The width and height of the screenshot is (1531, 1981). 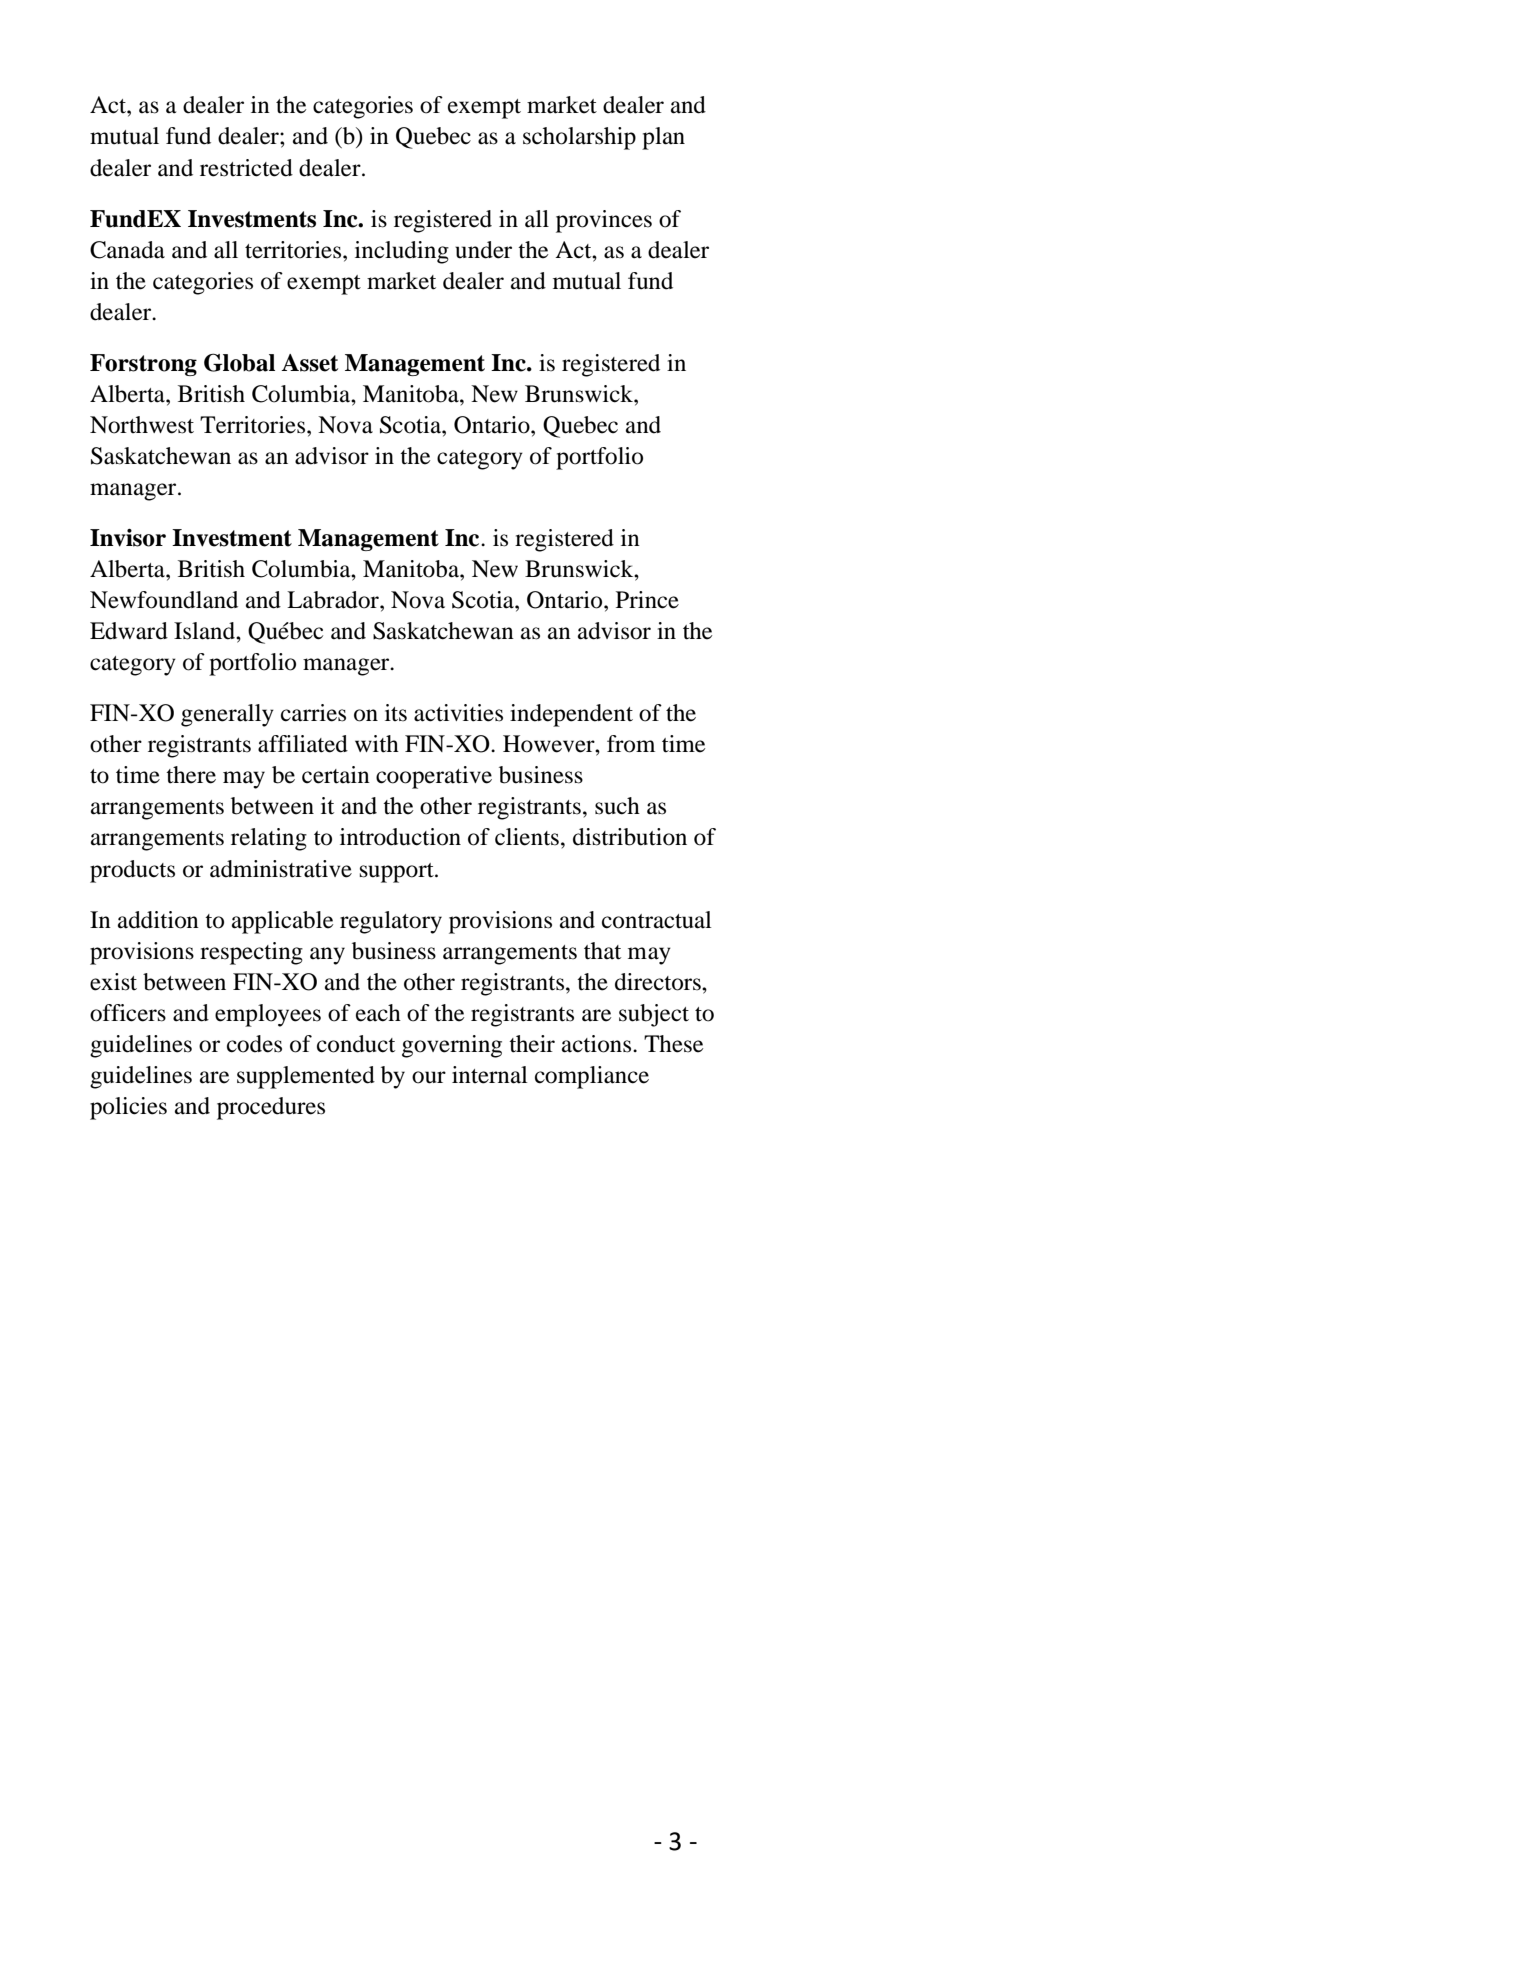 I want to click on restricted, so click(x=246, y=168).
